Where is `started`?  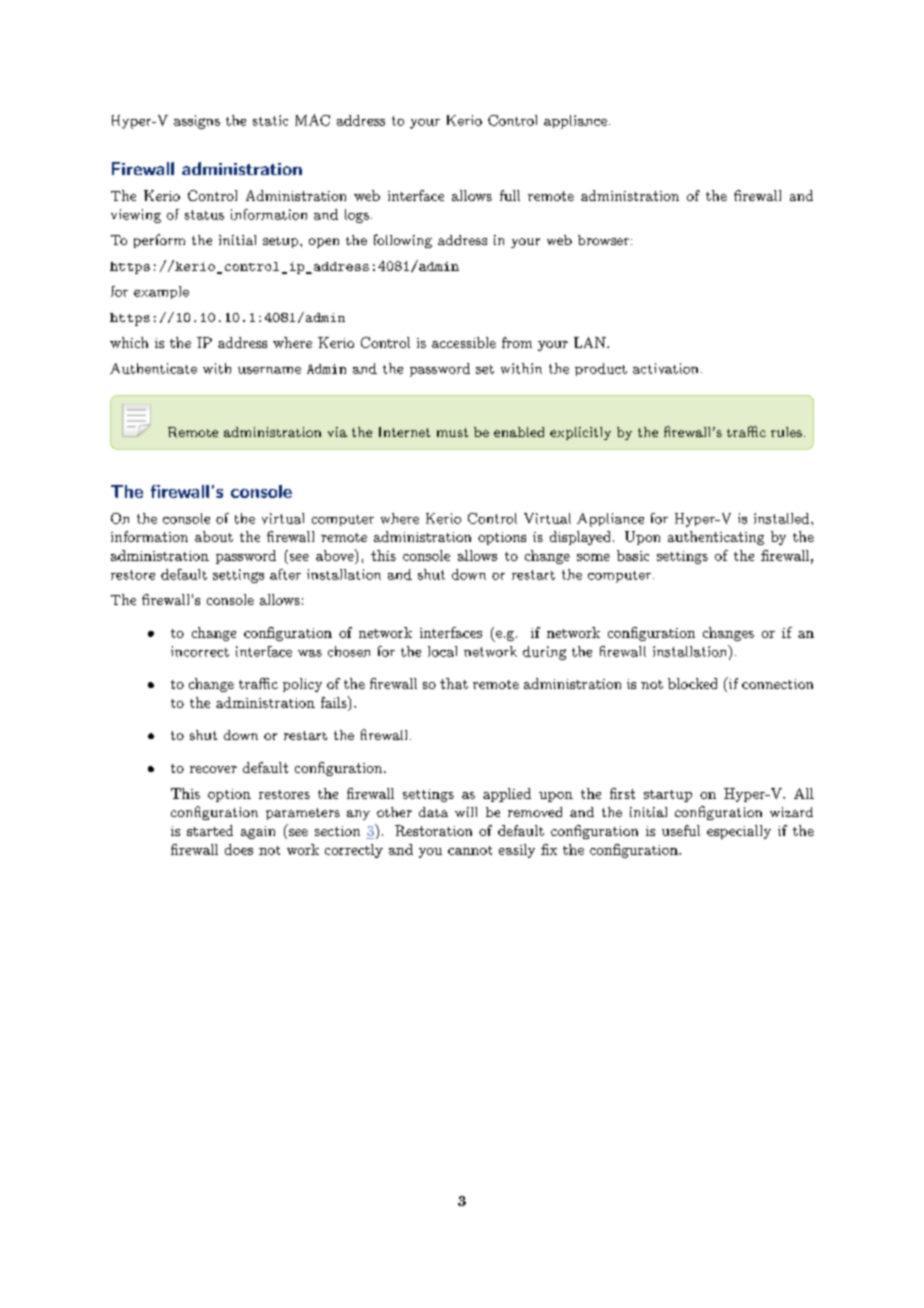 started is located at coordinates (210, 830).
